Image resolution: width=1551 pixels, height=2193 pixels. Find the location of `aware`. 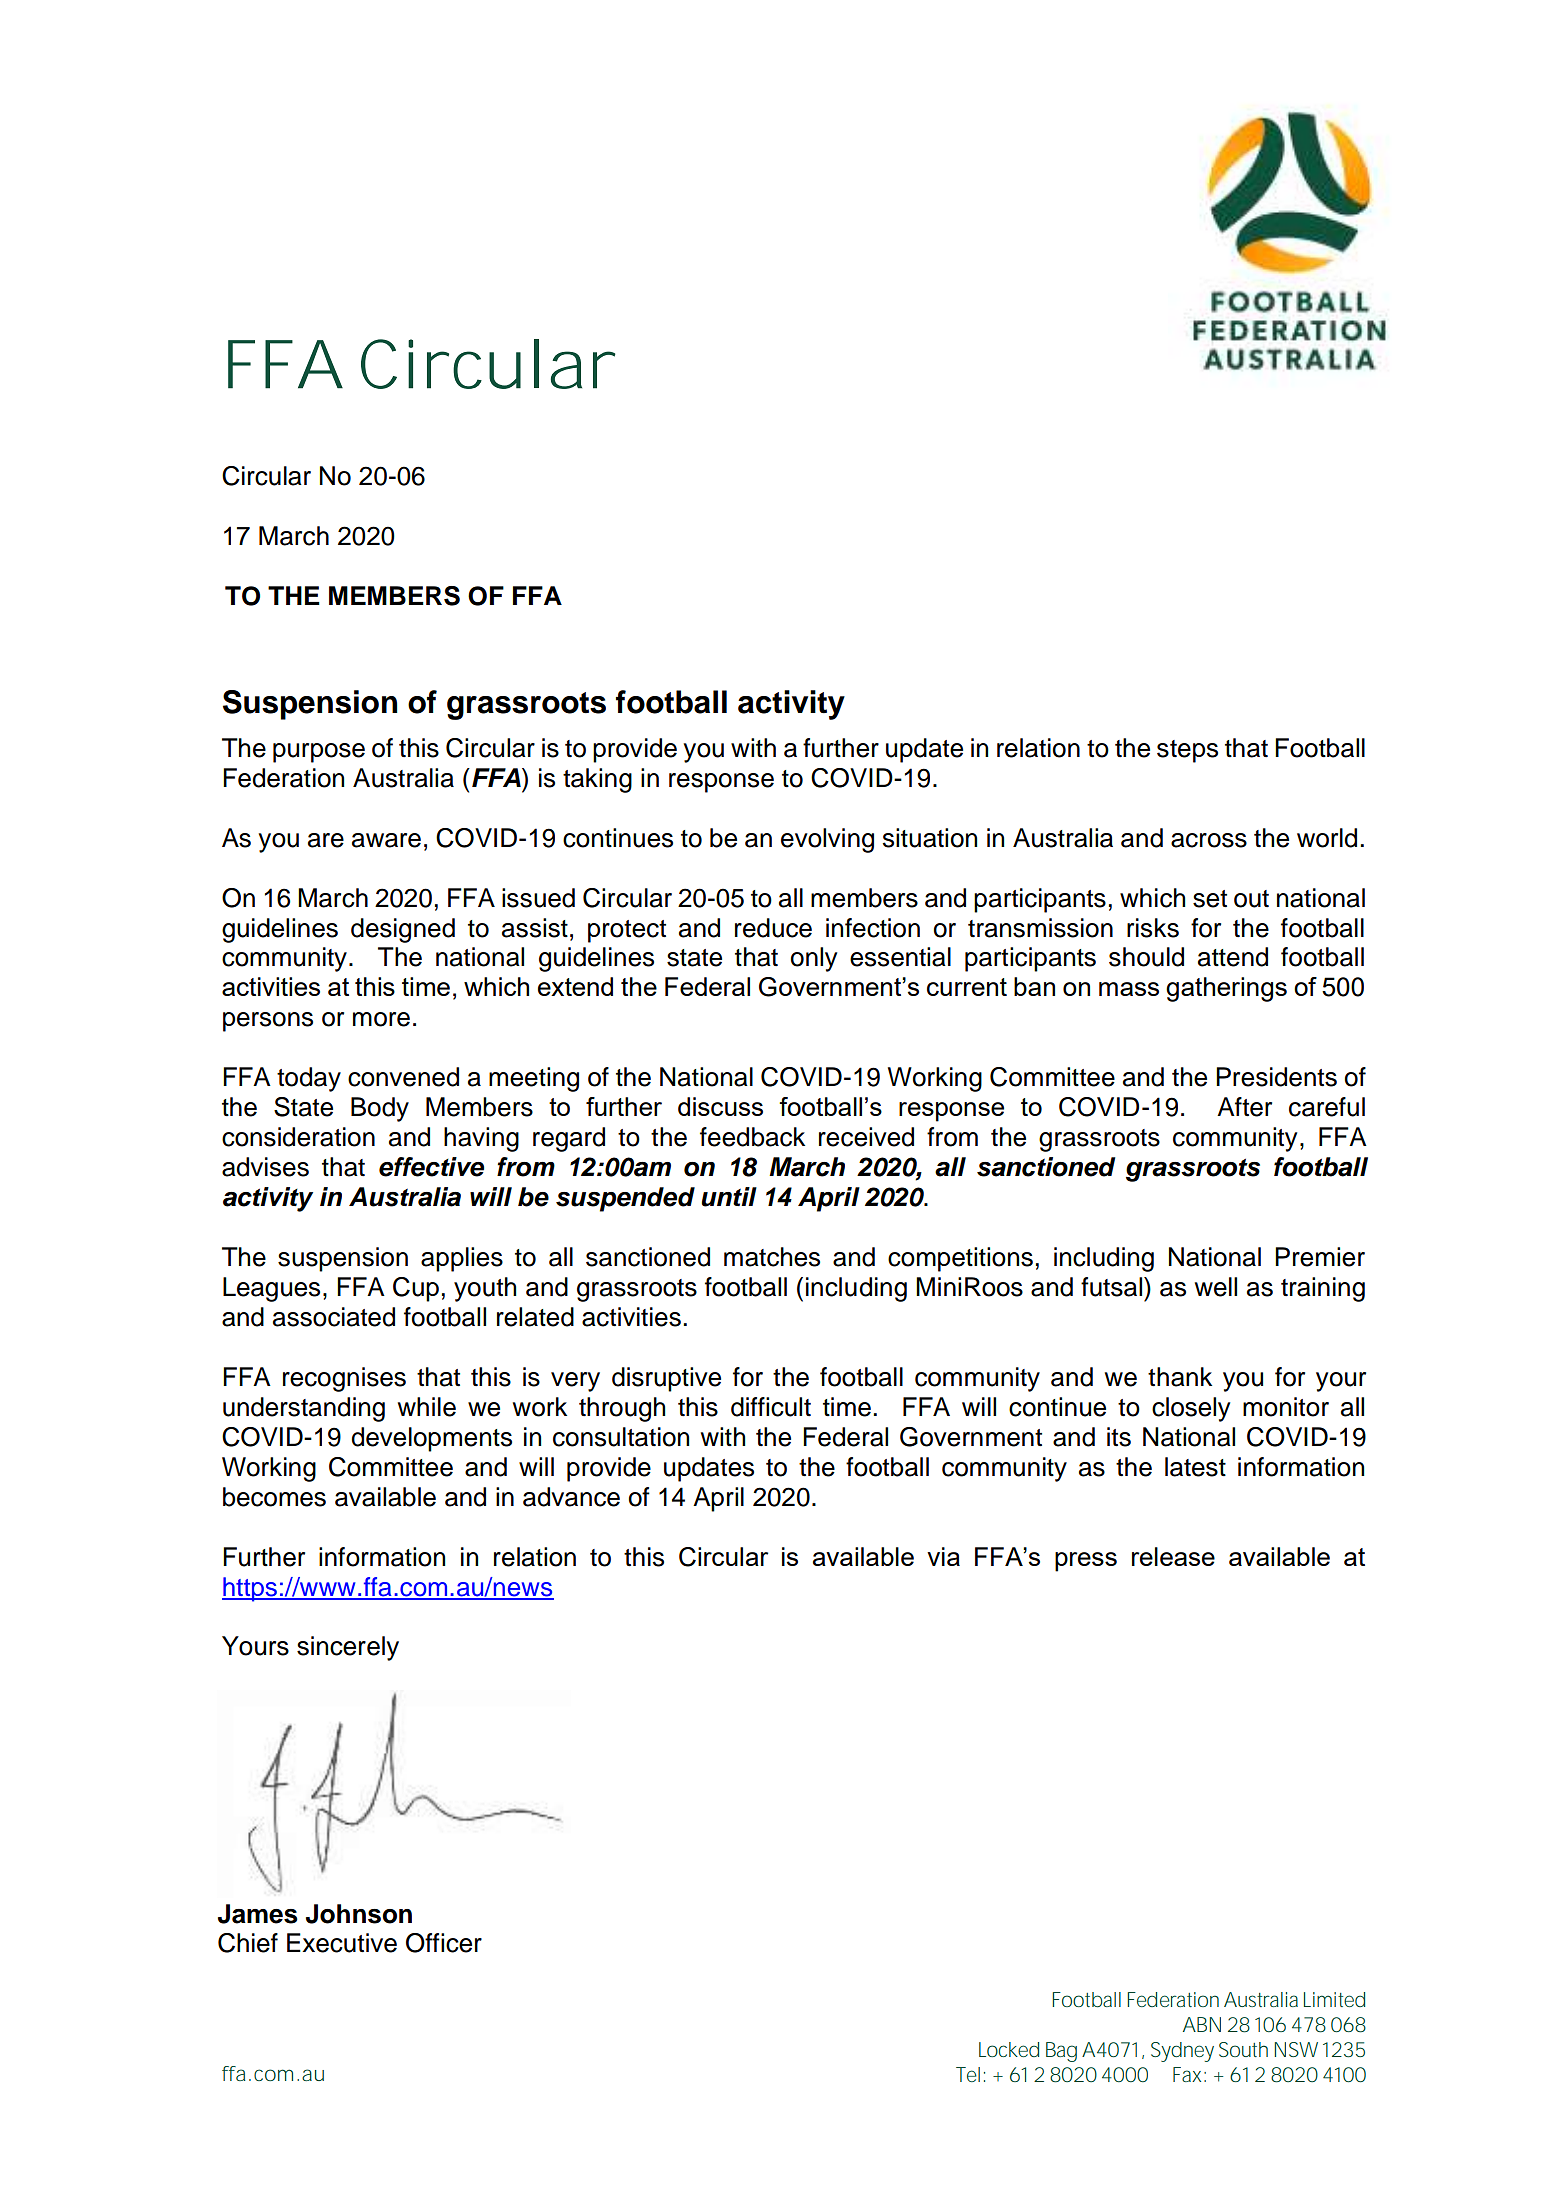

aware is located at coordinates (386, 840).
